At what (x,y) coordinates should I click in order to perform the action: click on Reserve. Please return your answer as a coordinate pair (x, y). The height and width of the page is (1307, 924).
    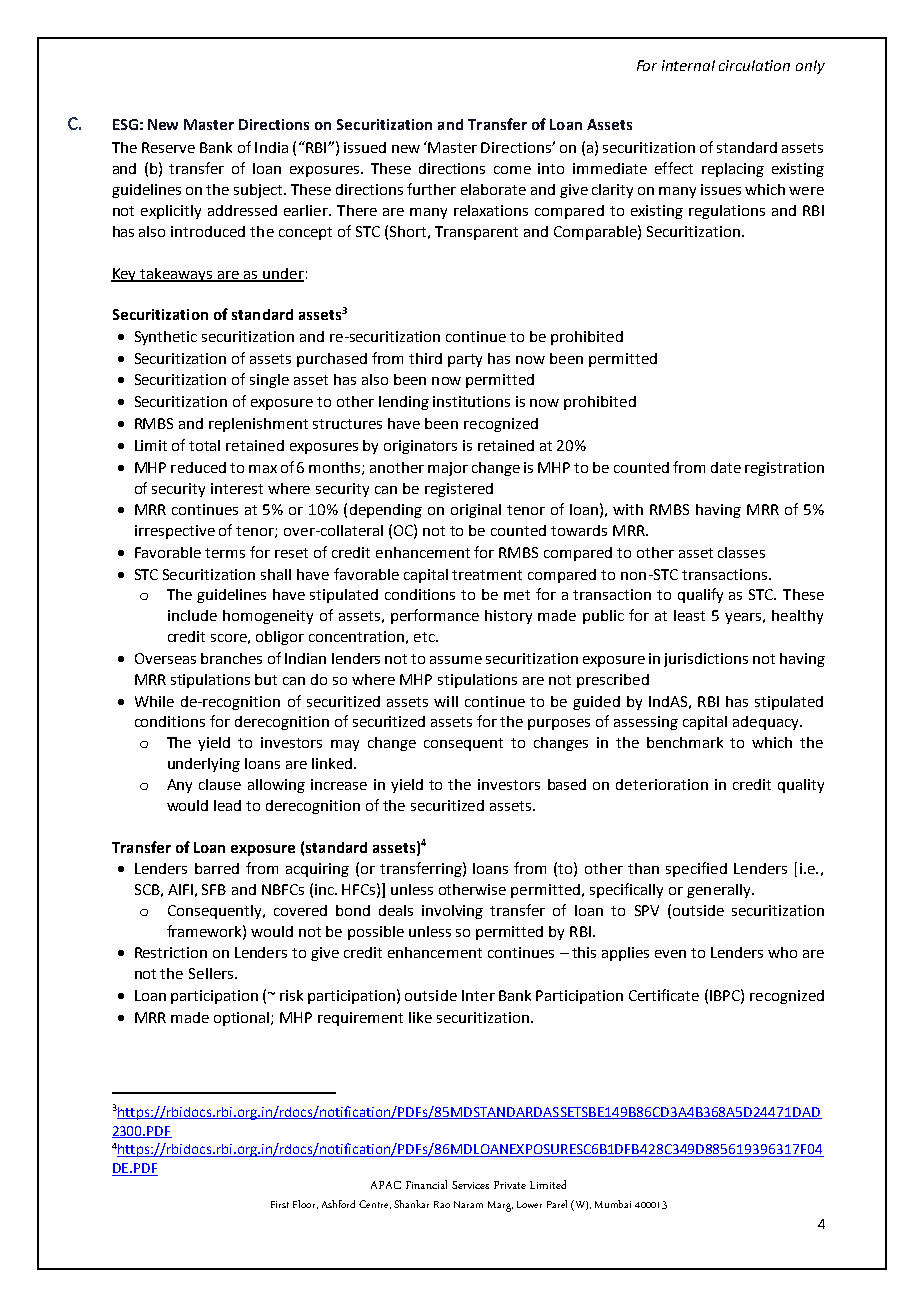
    Looking at the image, I should click on (168, 147).
